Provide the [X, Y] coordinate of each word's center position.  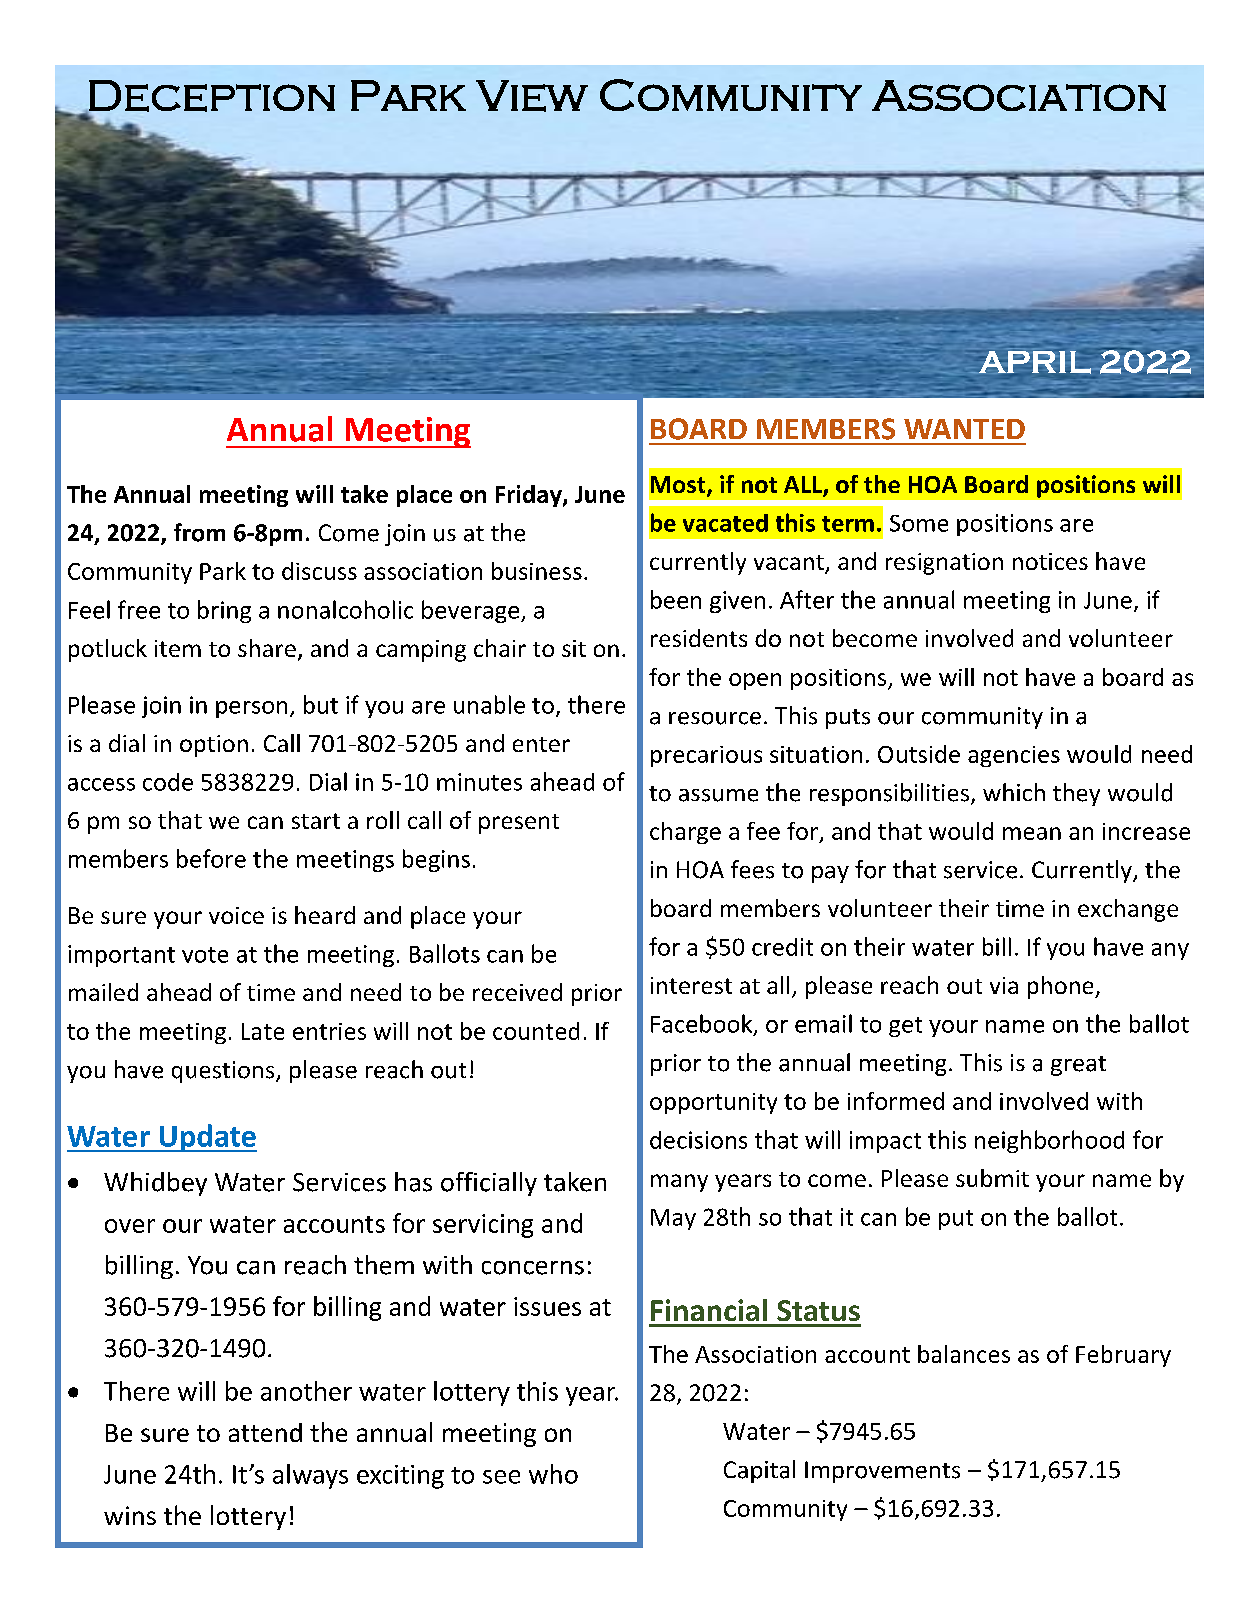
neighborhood [1049, 1141]
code [168, 782]
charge [685, 833]
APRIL [1035, 362]
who [553, 1474]
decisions [698, 1140]
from [199, 532]
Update [207, 1138]
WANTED [964, 429]
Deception [211, 97]
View [532, 96]
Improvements [882, 1472]
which [1014, 792]
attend [265, 1432]
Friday [530, 496]
